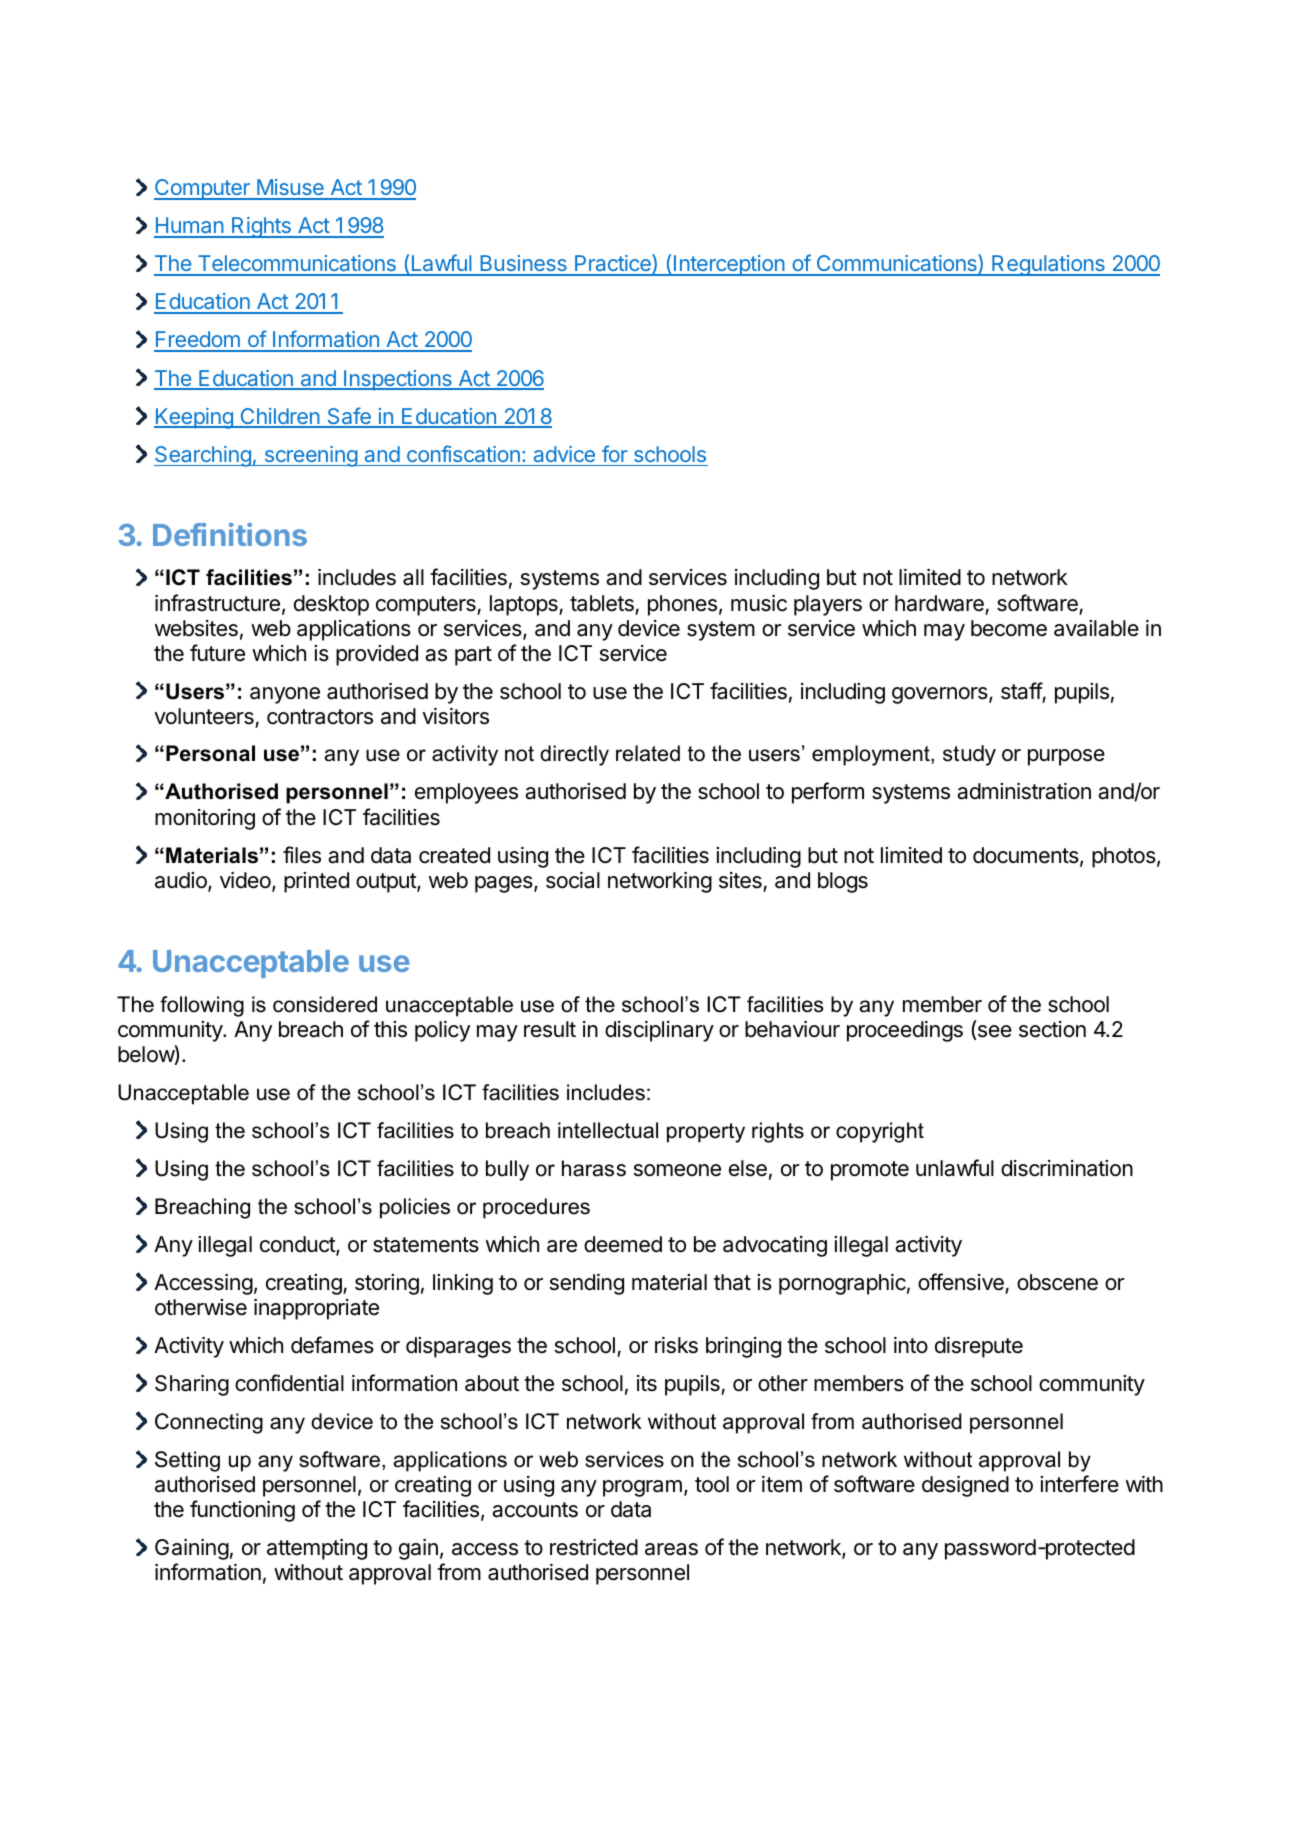  I want to click on Practice, so click(613, 264).
